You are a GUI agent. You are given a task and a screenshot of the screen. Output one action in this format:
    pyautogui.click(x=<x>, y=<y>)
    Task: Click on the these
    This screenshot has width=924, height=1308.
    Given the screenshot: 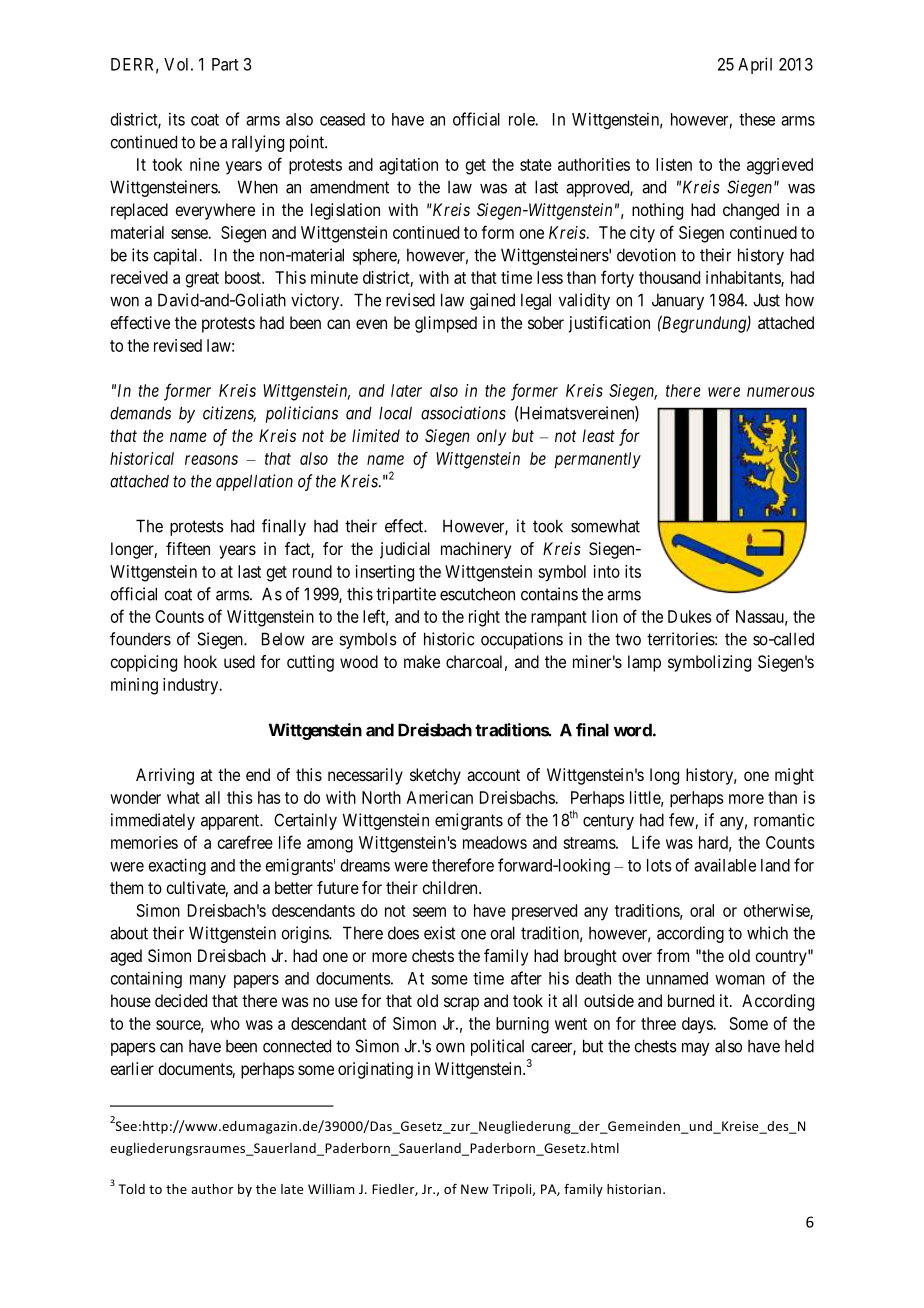 What is the action you would take?
    pyautogui.click(x=757, y=119)
